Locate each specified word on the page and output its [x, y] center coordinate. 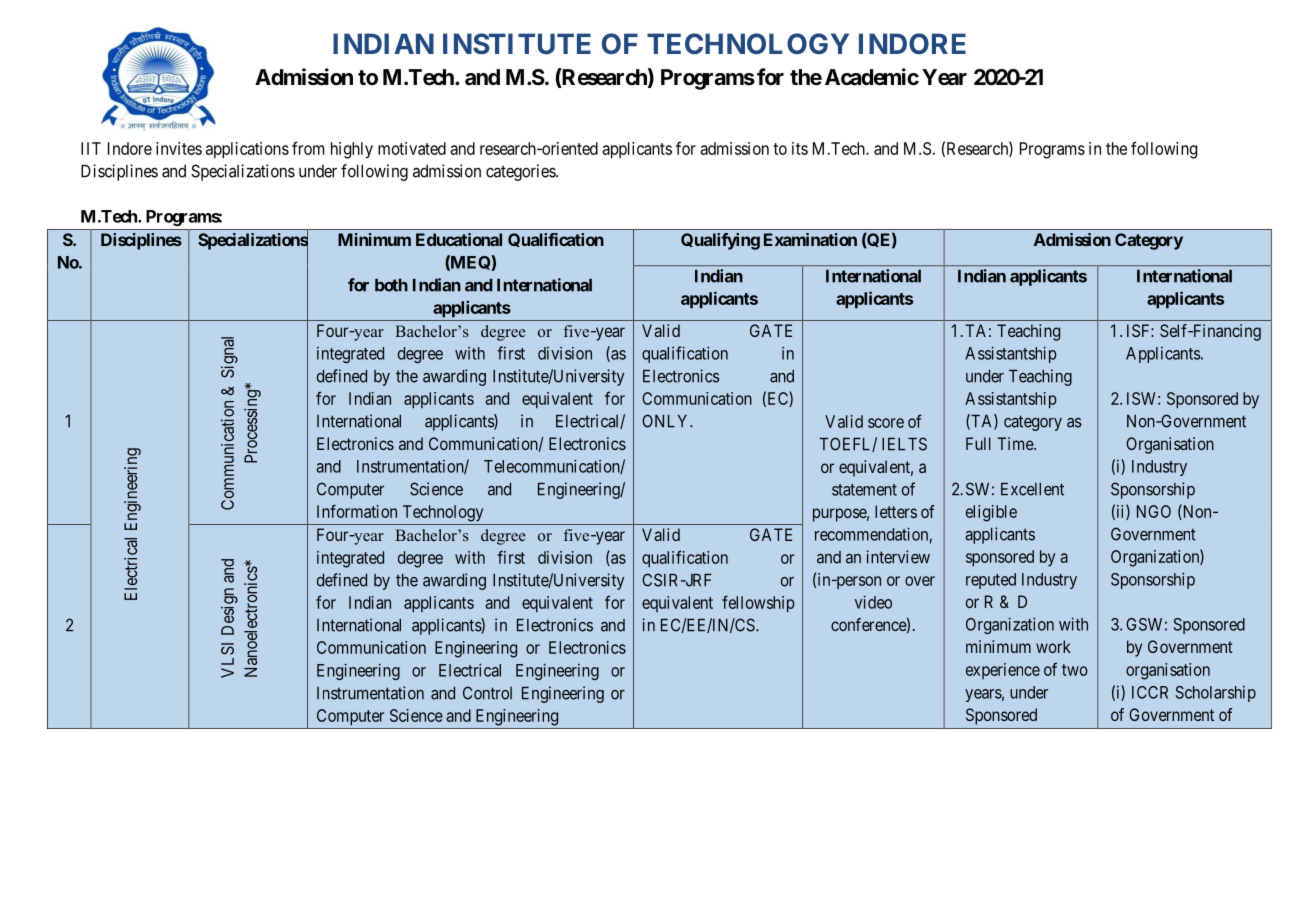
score [886, 423]
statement [864, 490]
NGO [1154, 511]
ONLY [666, 421]
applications [247, 150]
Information [357, 511]
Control [487, 693]
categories [521, 172]
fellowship [758, 604]
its [800, 148]
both [391, 285]
